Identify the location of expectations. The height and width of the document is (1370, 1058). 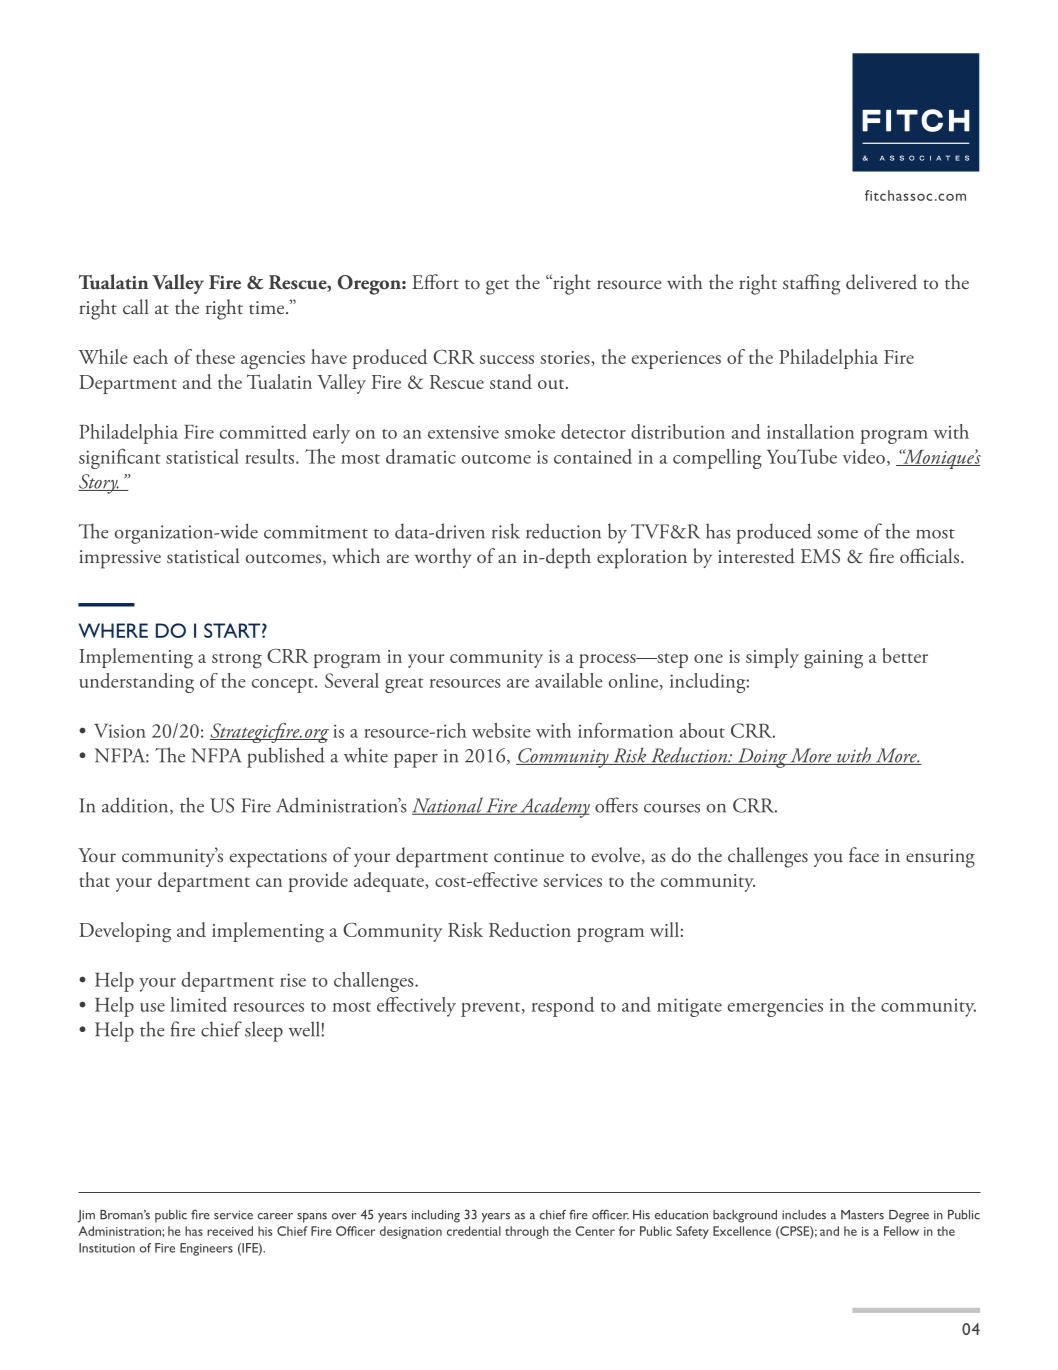
(278, 858).
